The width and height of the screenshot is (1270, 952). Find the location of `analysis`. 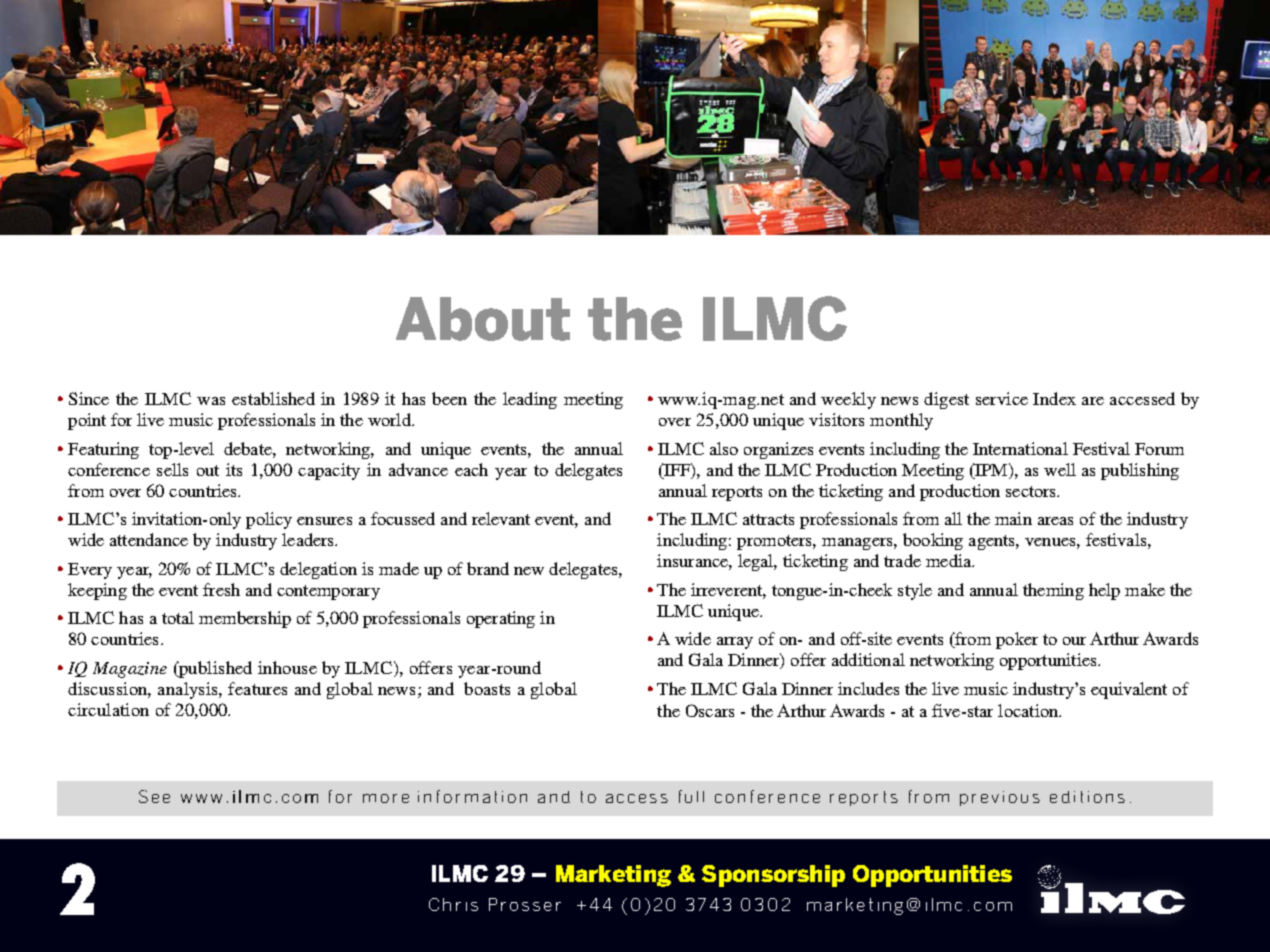

analysis is located at coordinates (189, 690).
